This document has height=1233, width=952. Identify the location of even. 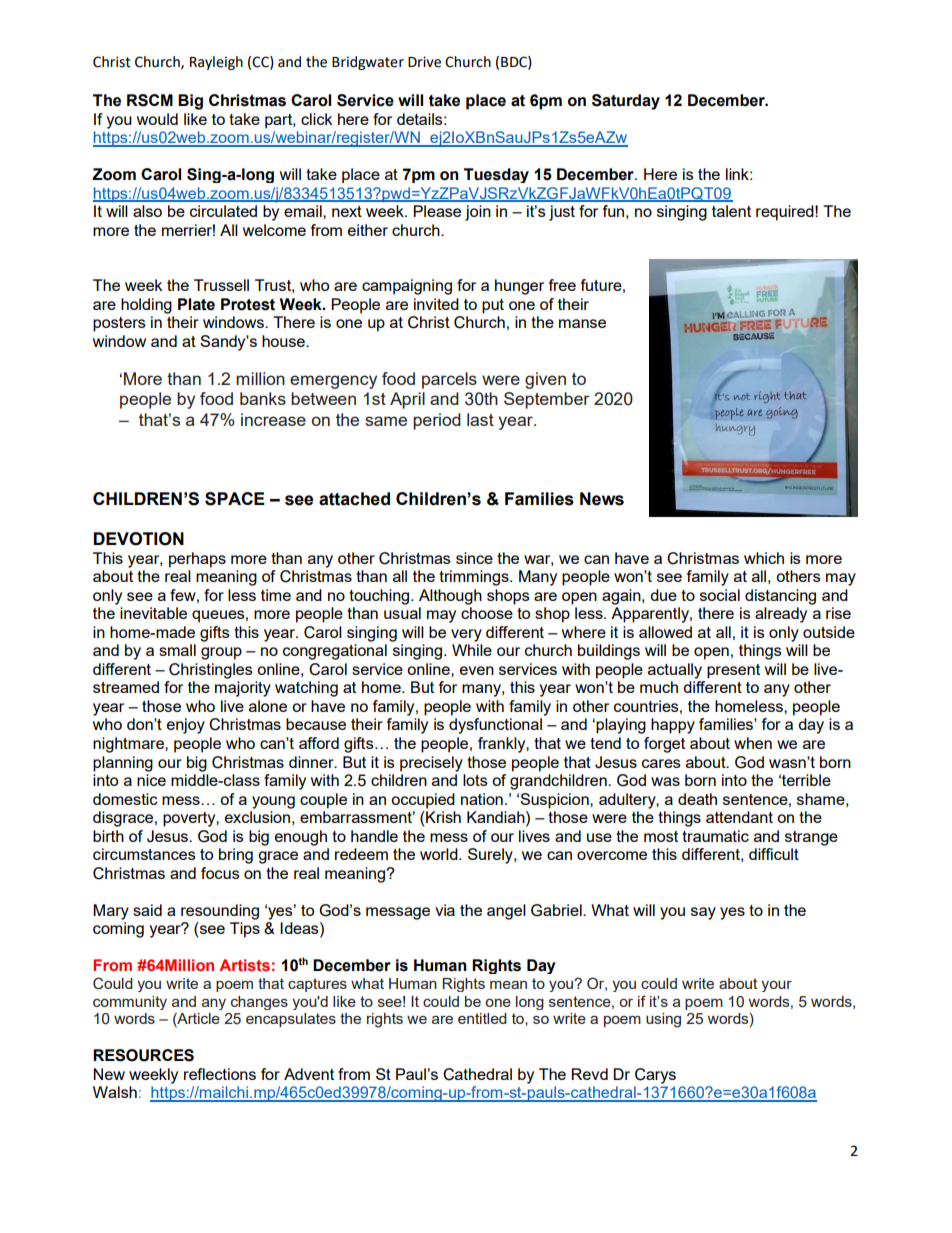
(477, 670).
